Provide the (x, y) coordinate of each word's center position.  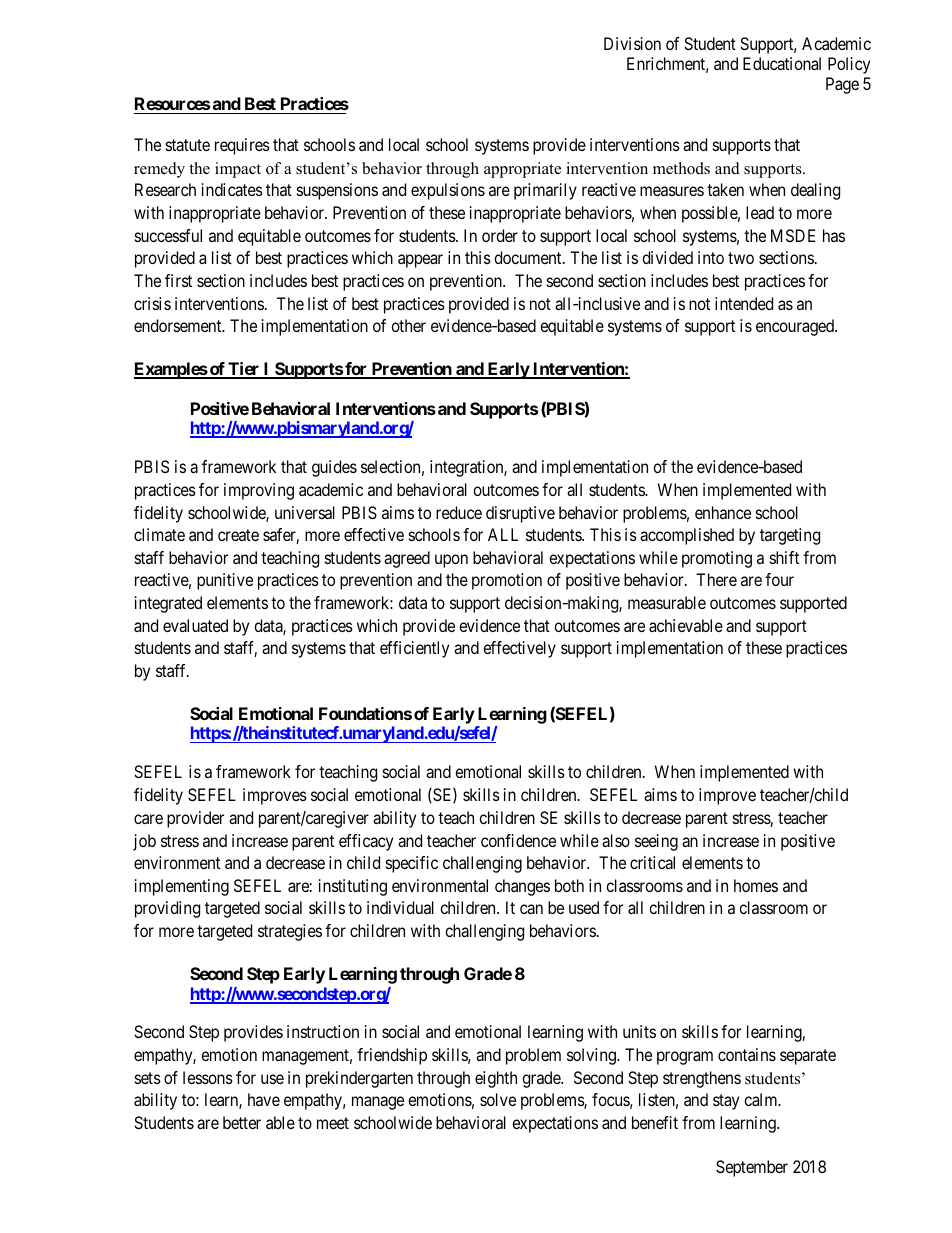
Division (632, 43)
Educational (782, 63)
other (408, 325)
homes (756, 885)
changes (522, 887)
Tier (244, 370)
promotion (507, 581)
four (779, 579)
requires (242, 146)
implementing (182, 887)
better (242, 1122)
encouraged (796, 327)
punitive (225, 581)
